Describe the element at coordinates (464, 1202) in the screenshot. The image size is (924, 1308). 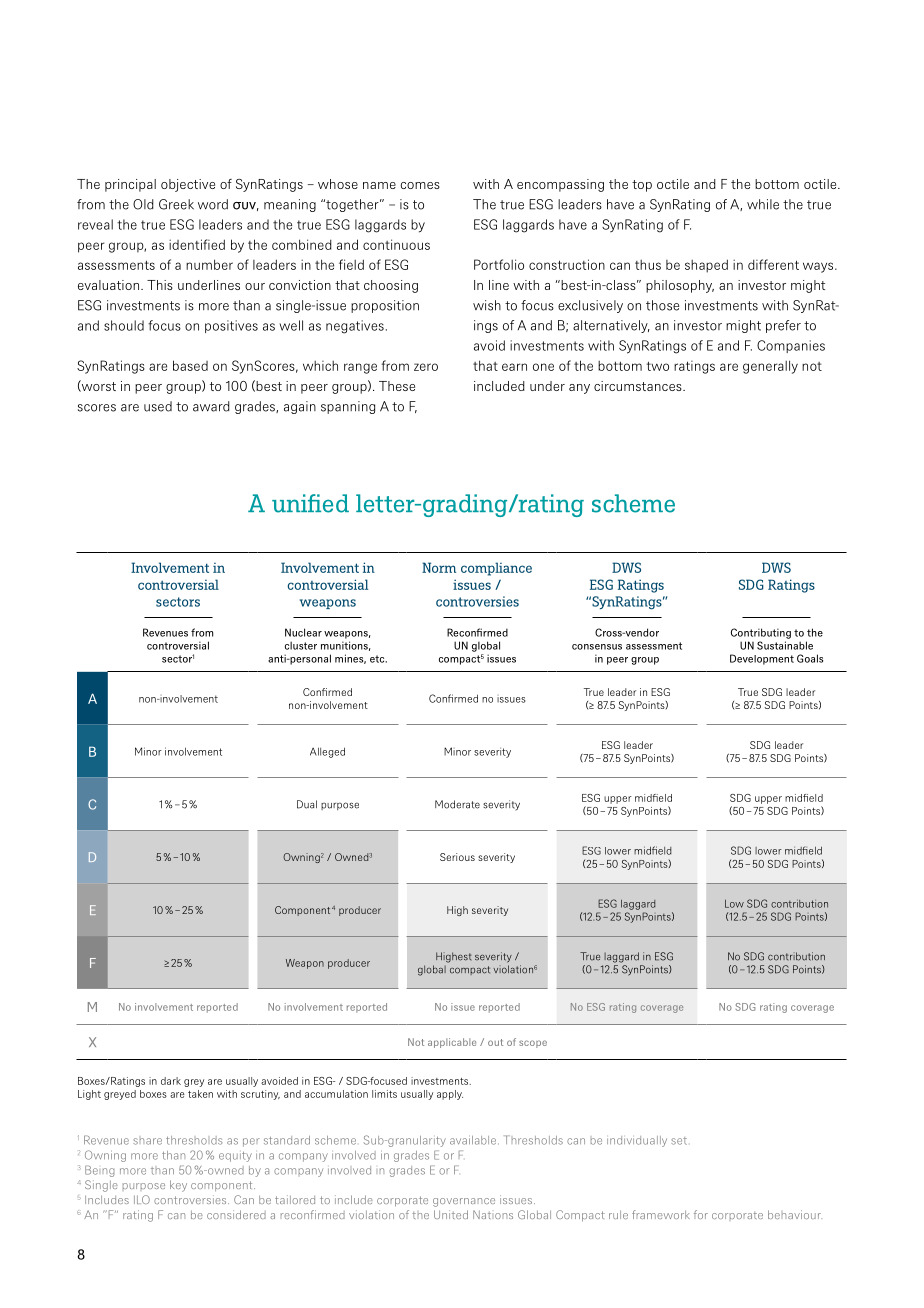
I see `governance` at that location.
